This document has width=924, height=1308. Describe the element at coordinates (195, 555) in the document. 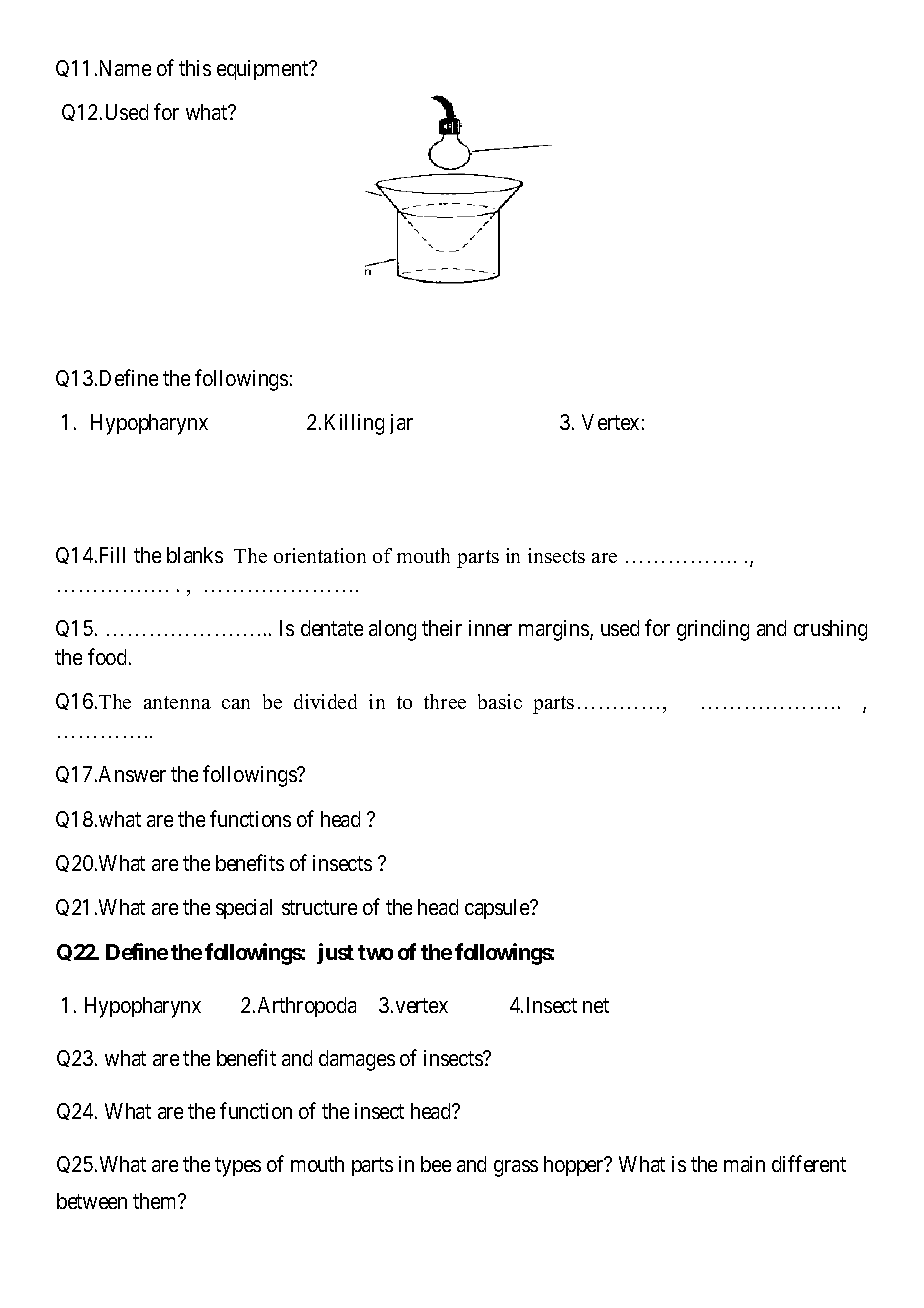

I see `blanks` at that location.
